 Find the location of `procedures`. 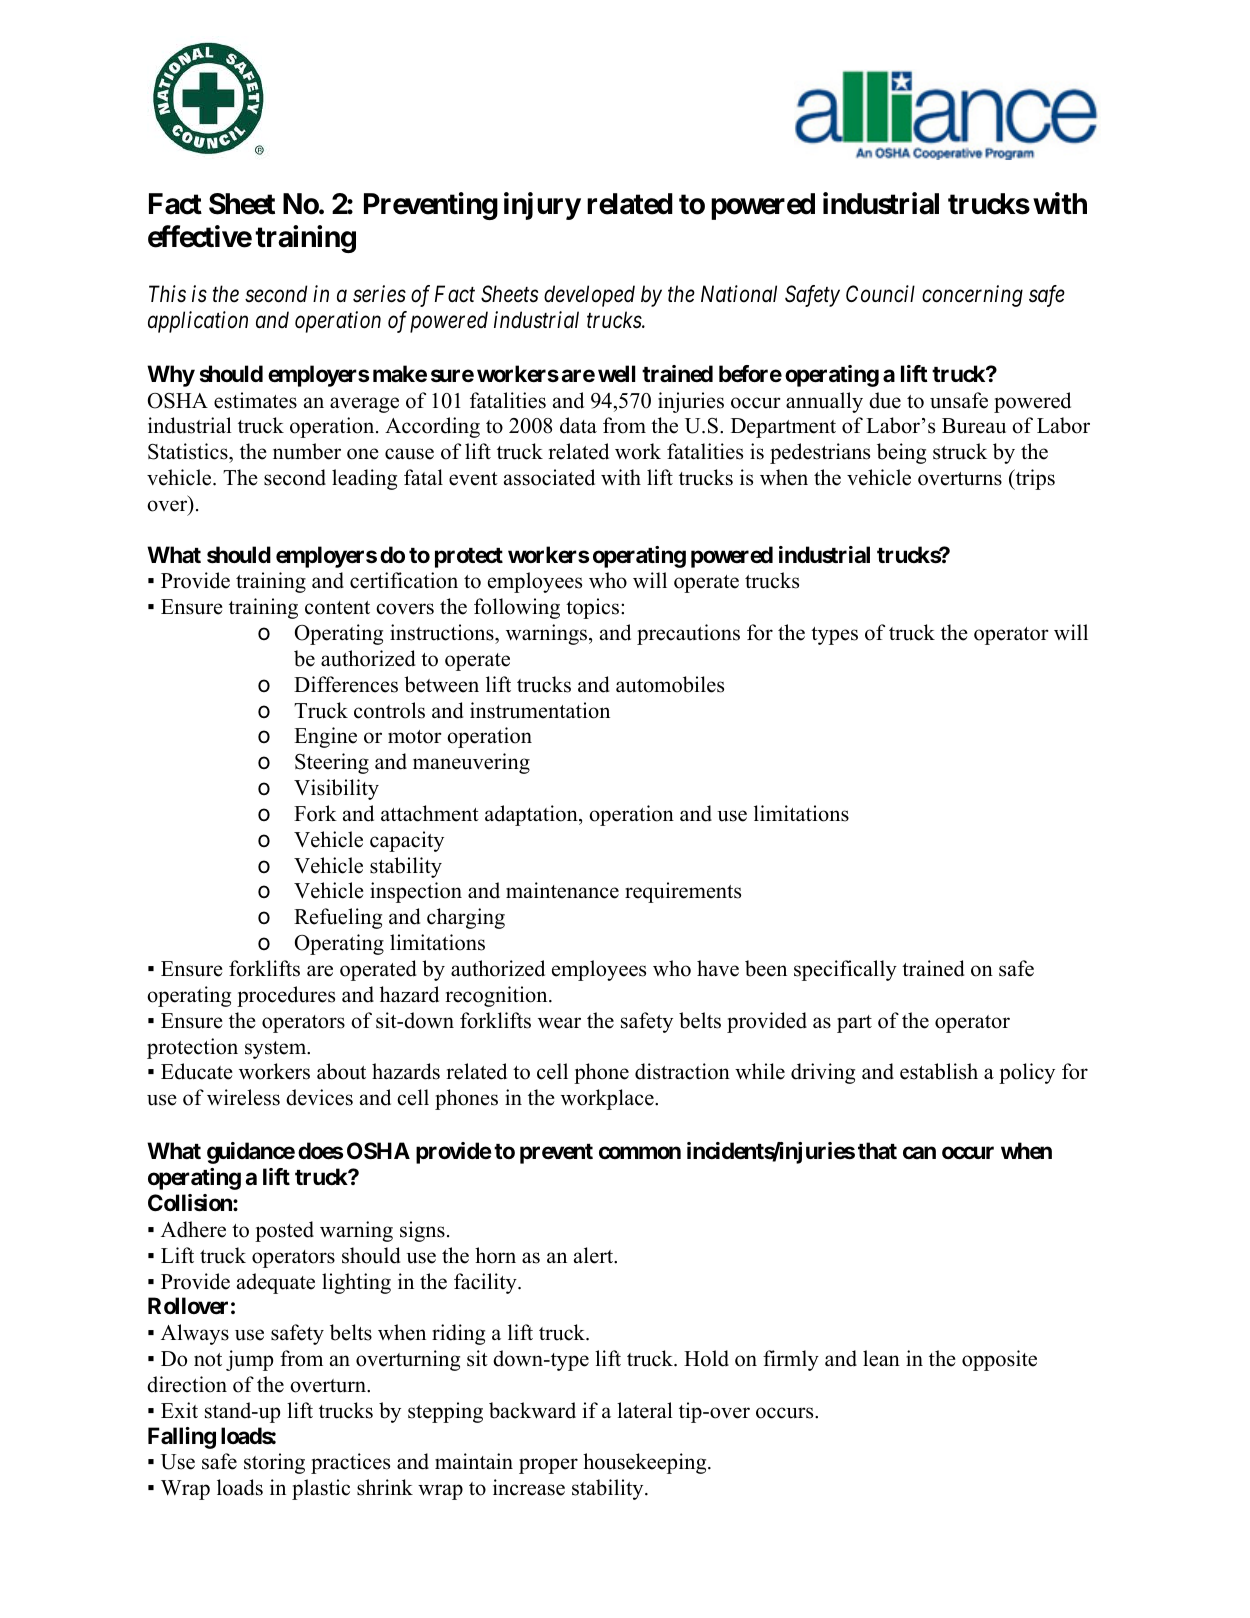

procedures is located at coordinates (286, 996).
